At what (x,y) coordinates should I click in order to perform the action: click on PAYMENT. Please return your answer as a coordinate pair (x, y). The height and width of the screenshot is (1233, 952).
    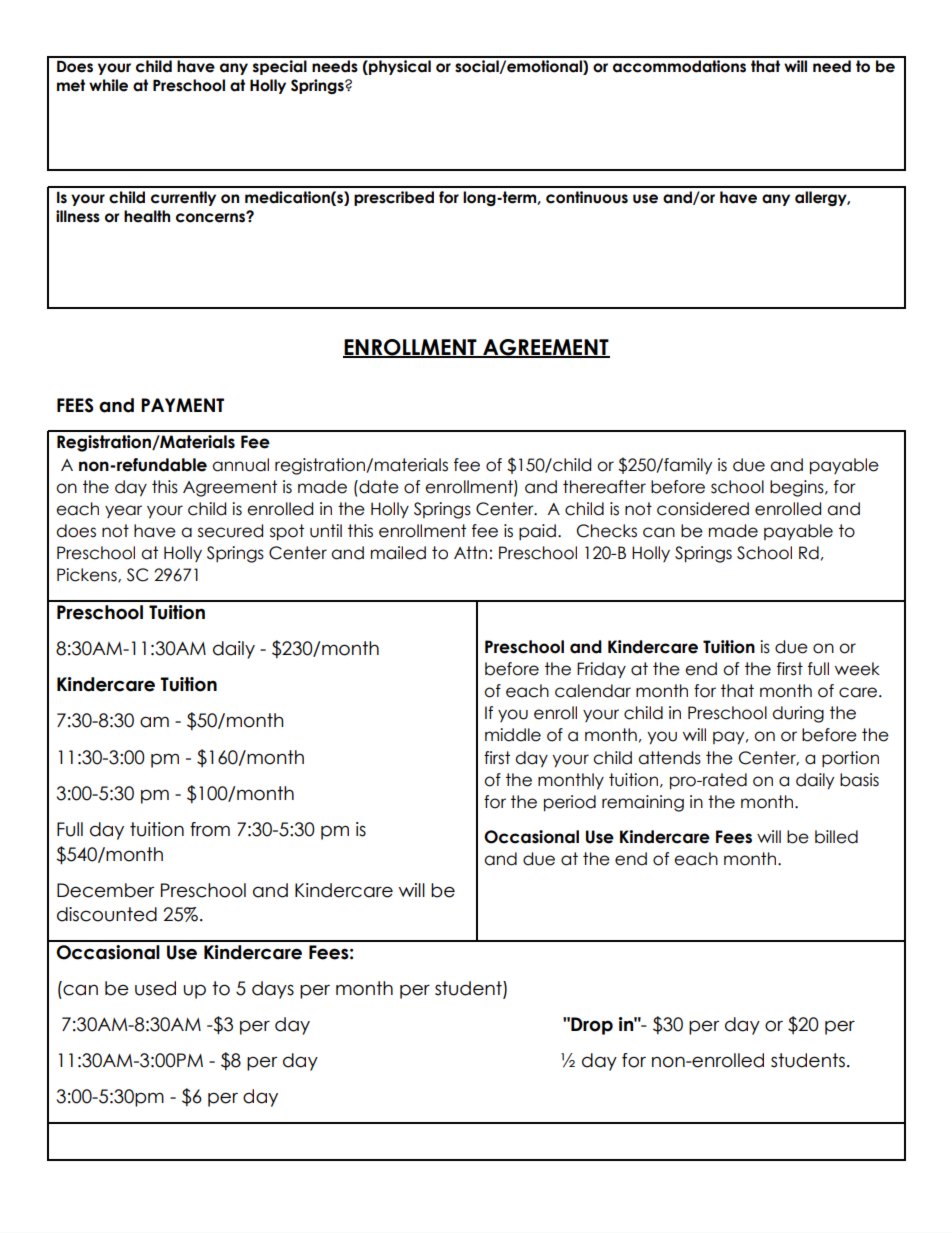
    Looking at the image, I should click on (182, 405).
